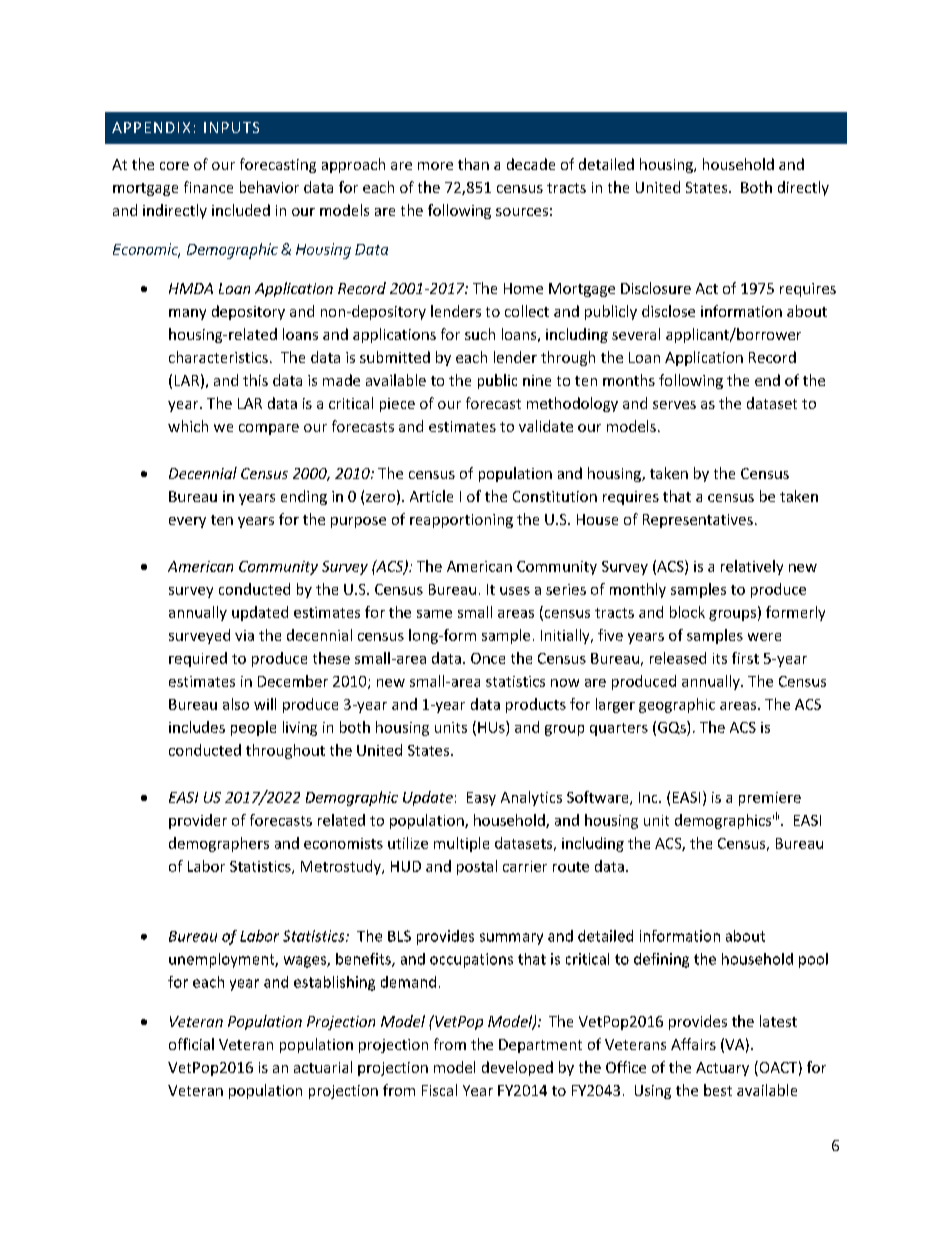  Describe the element at coordinates (191, 1044) in the screenshot. I see `official` at that location.
